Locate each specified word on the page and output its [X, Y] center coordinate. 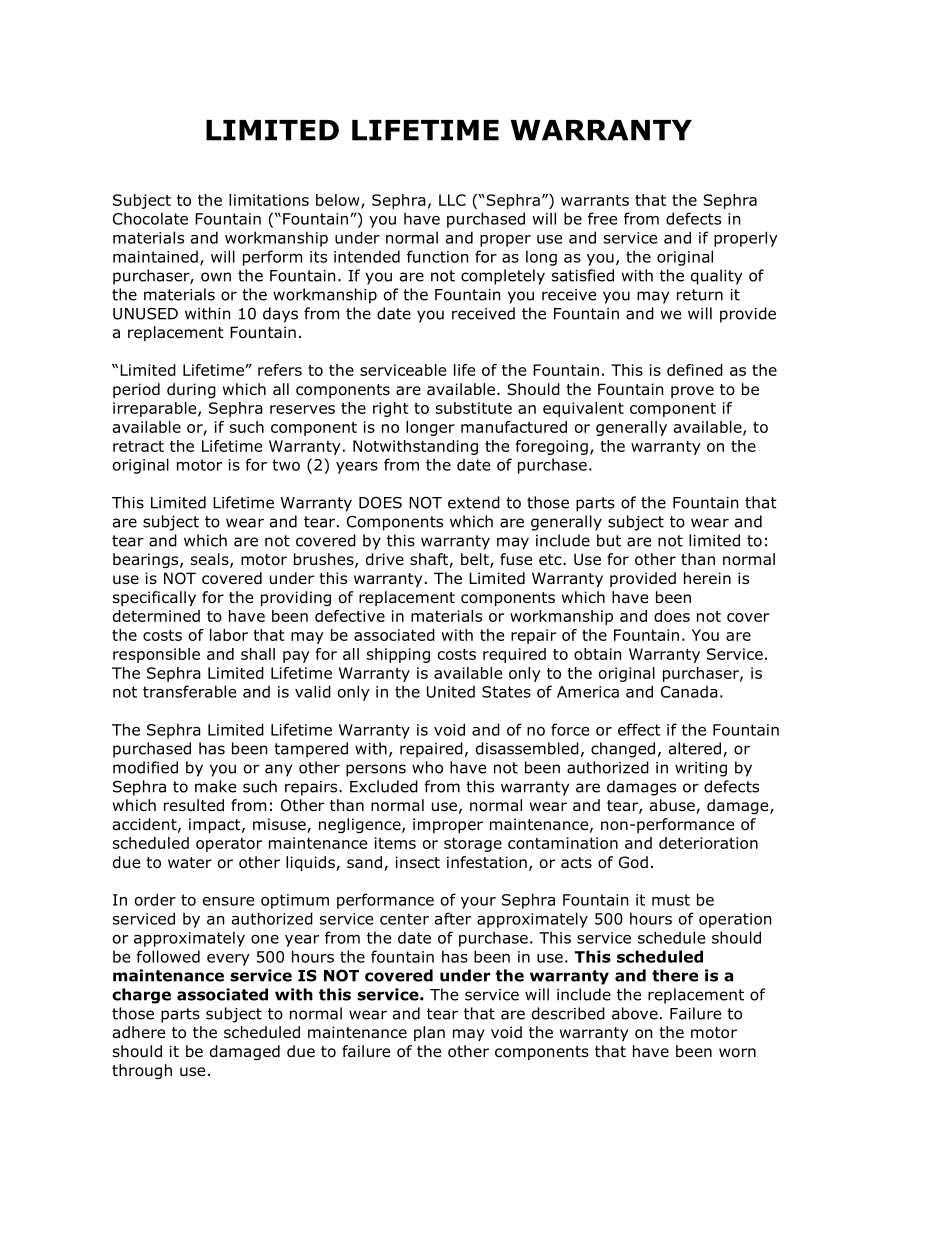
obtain [597, 654]
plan [429, 1033]
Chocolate [150, 218]
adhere [139, 1032]
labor [229, 635]
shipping [398, 655]
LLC [452, 200]
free [602, 218]
